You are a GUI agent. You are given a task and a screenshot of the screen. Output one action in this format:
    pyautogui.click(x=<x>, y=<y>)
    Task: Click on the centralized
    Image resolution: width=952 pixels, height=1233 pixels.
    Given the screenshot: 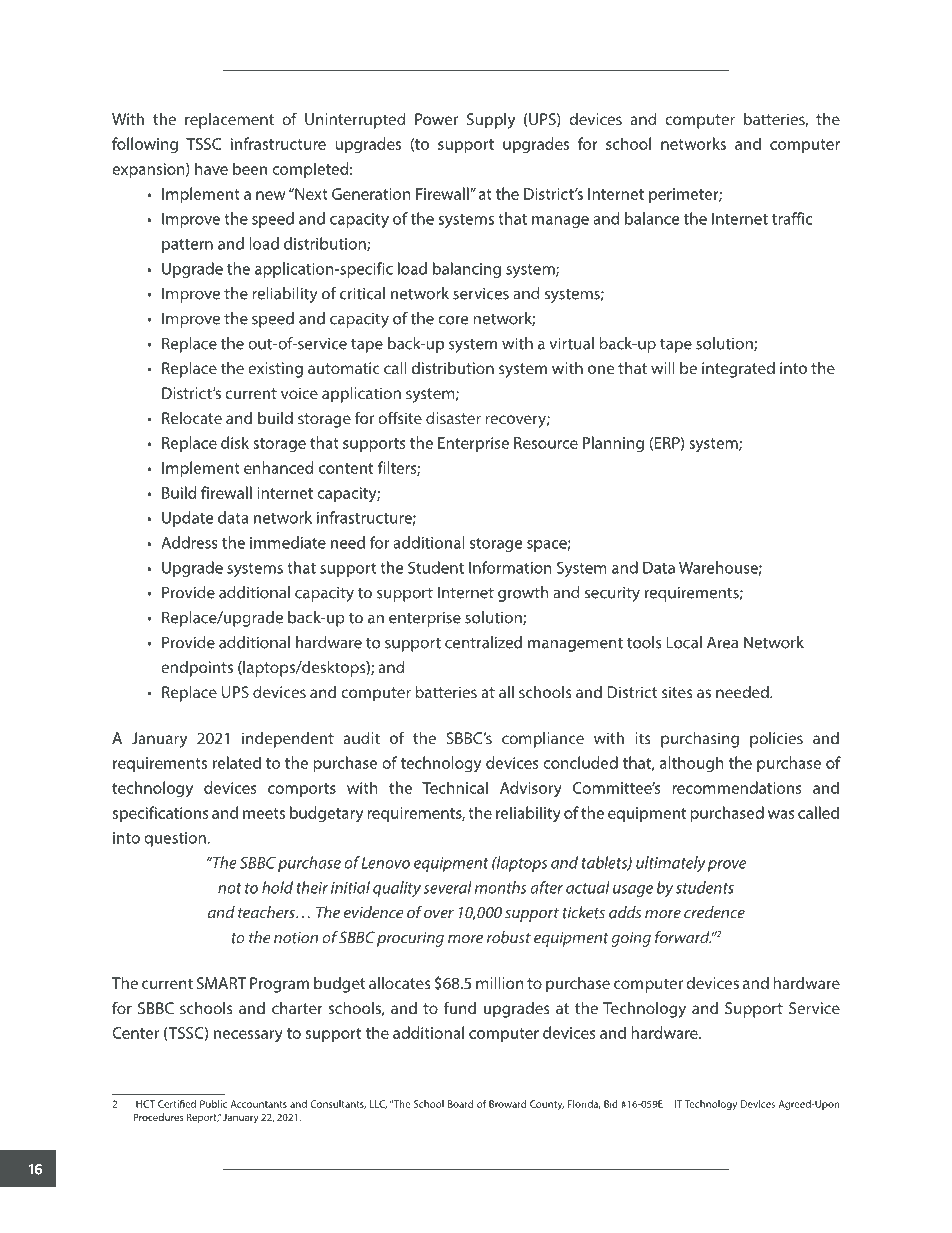 What is the action you would take?
    pyautogui.click(x=483, y=642)
